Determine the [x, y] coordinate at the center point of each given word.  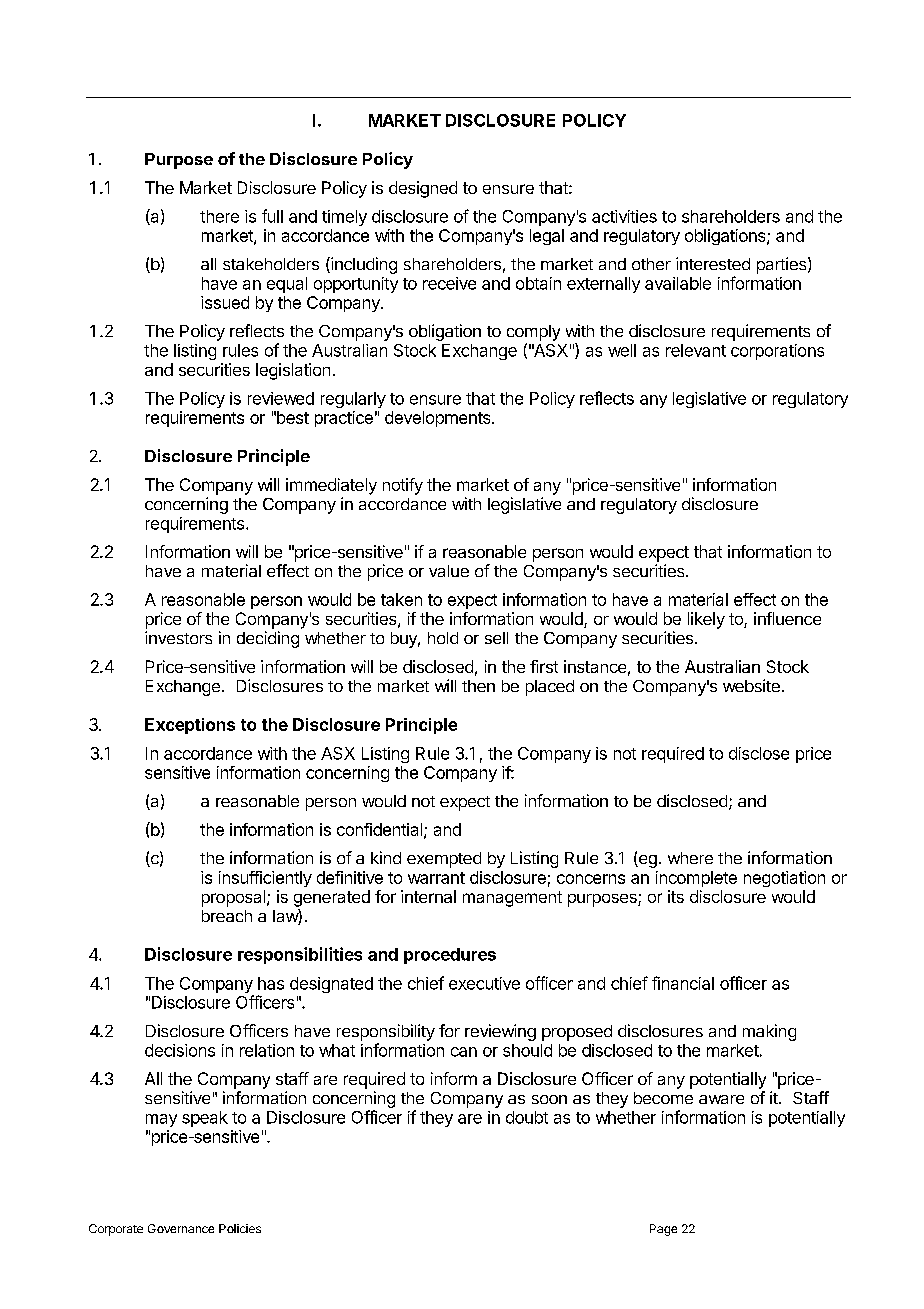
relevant [696, 350]
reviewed [281, 398]
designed [423, 189]
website [751, 685]
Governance [181, 1228]
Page [663, 1230]
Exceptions [190, 726]
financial [683, 983]
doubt [527, 1117]
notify [403, 486]
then [478, 686]
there [219, 216]
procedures [450, 956]
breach [227, 916]
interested [713, 263]
